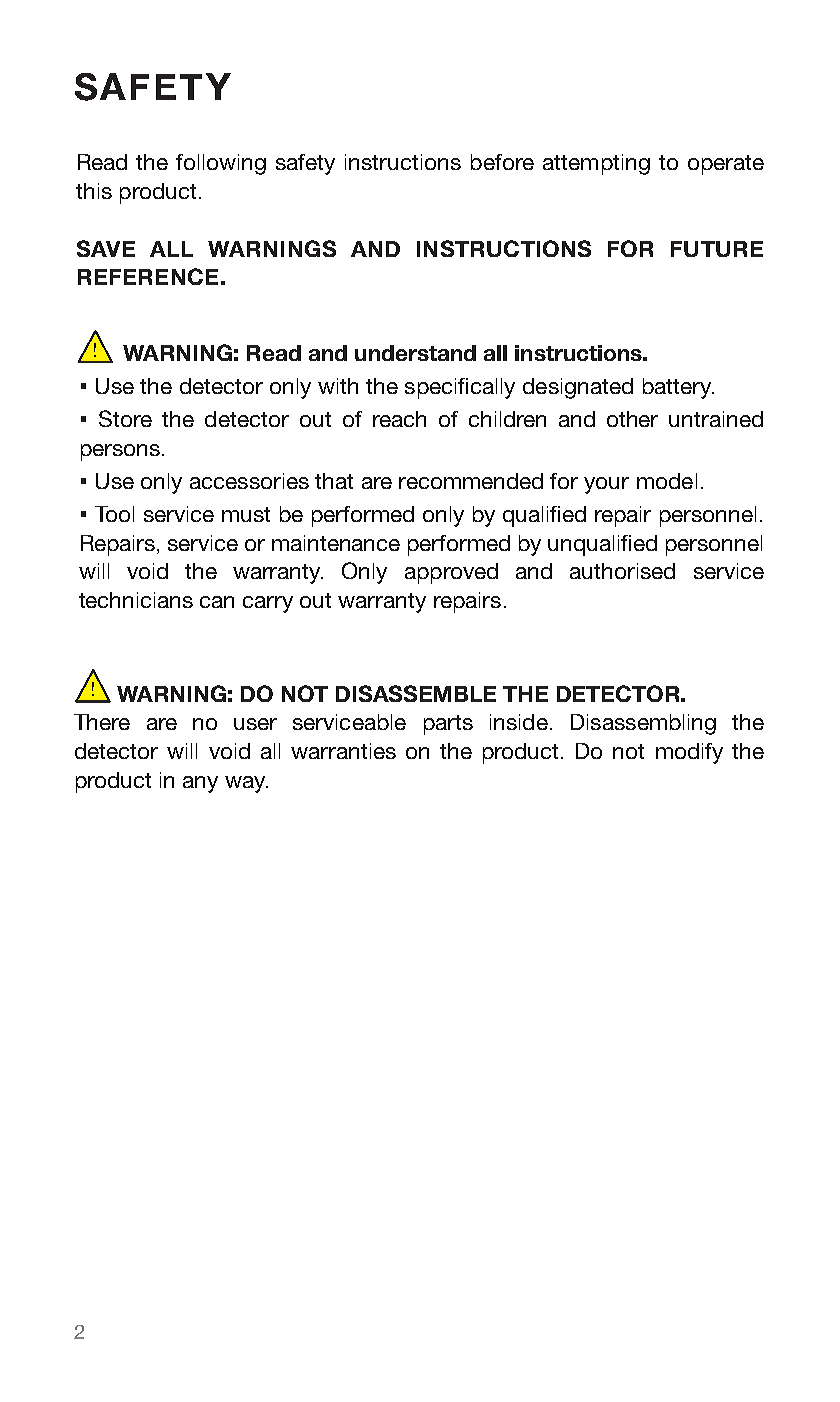  What do you see at coordinates (596, 164) in the screenshot?
I see `attempting` at bounding box center [596, 164].
